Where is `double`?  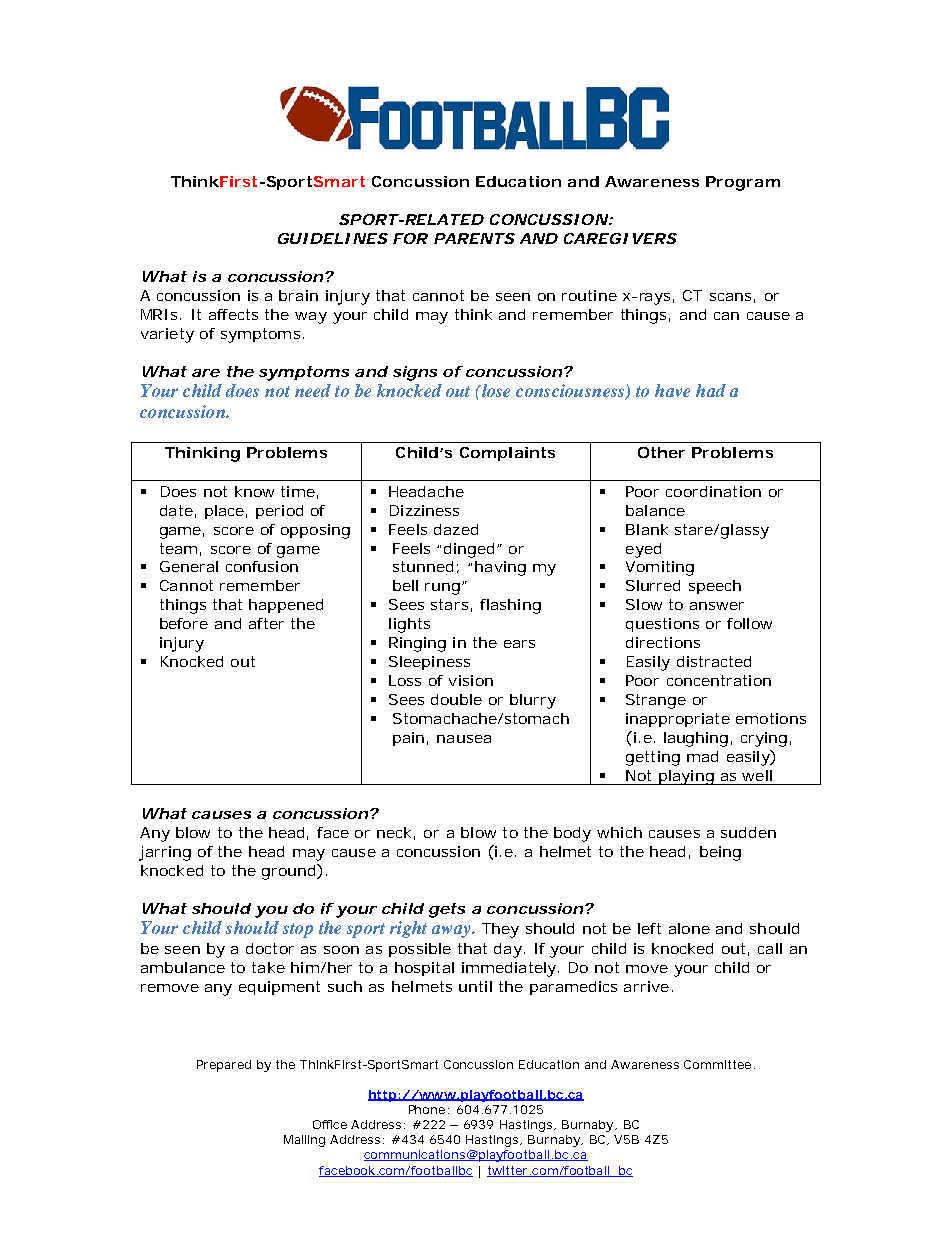 double is located at coordinates (456, 699).
